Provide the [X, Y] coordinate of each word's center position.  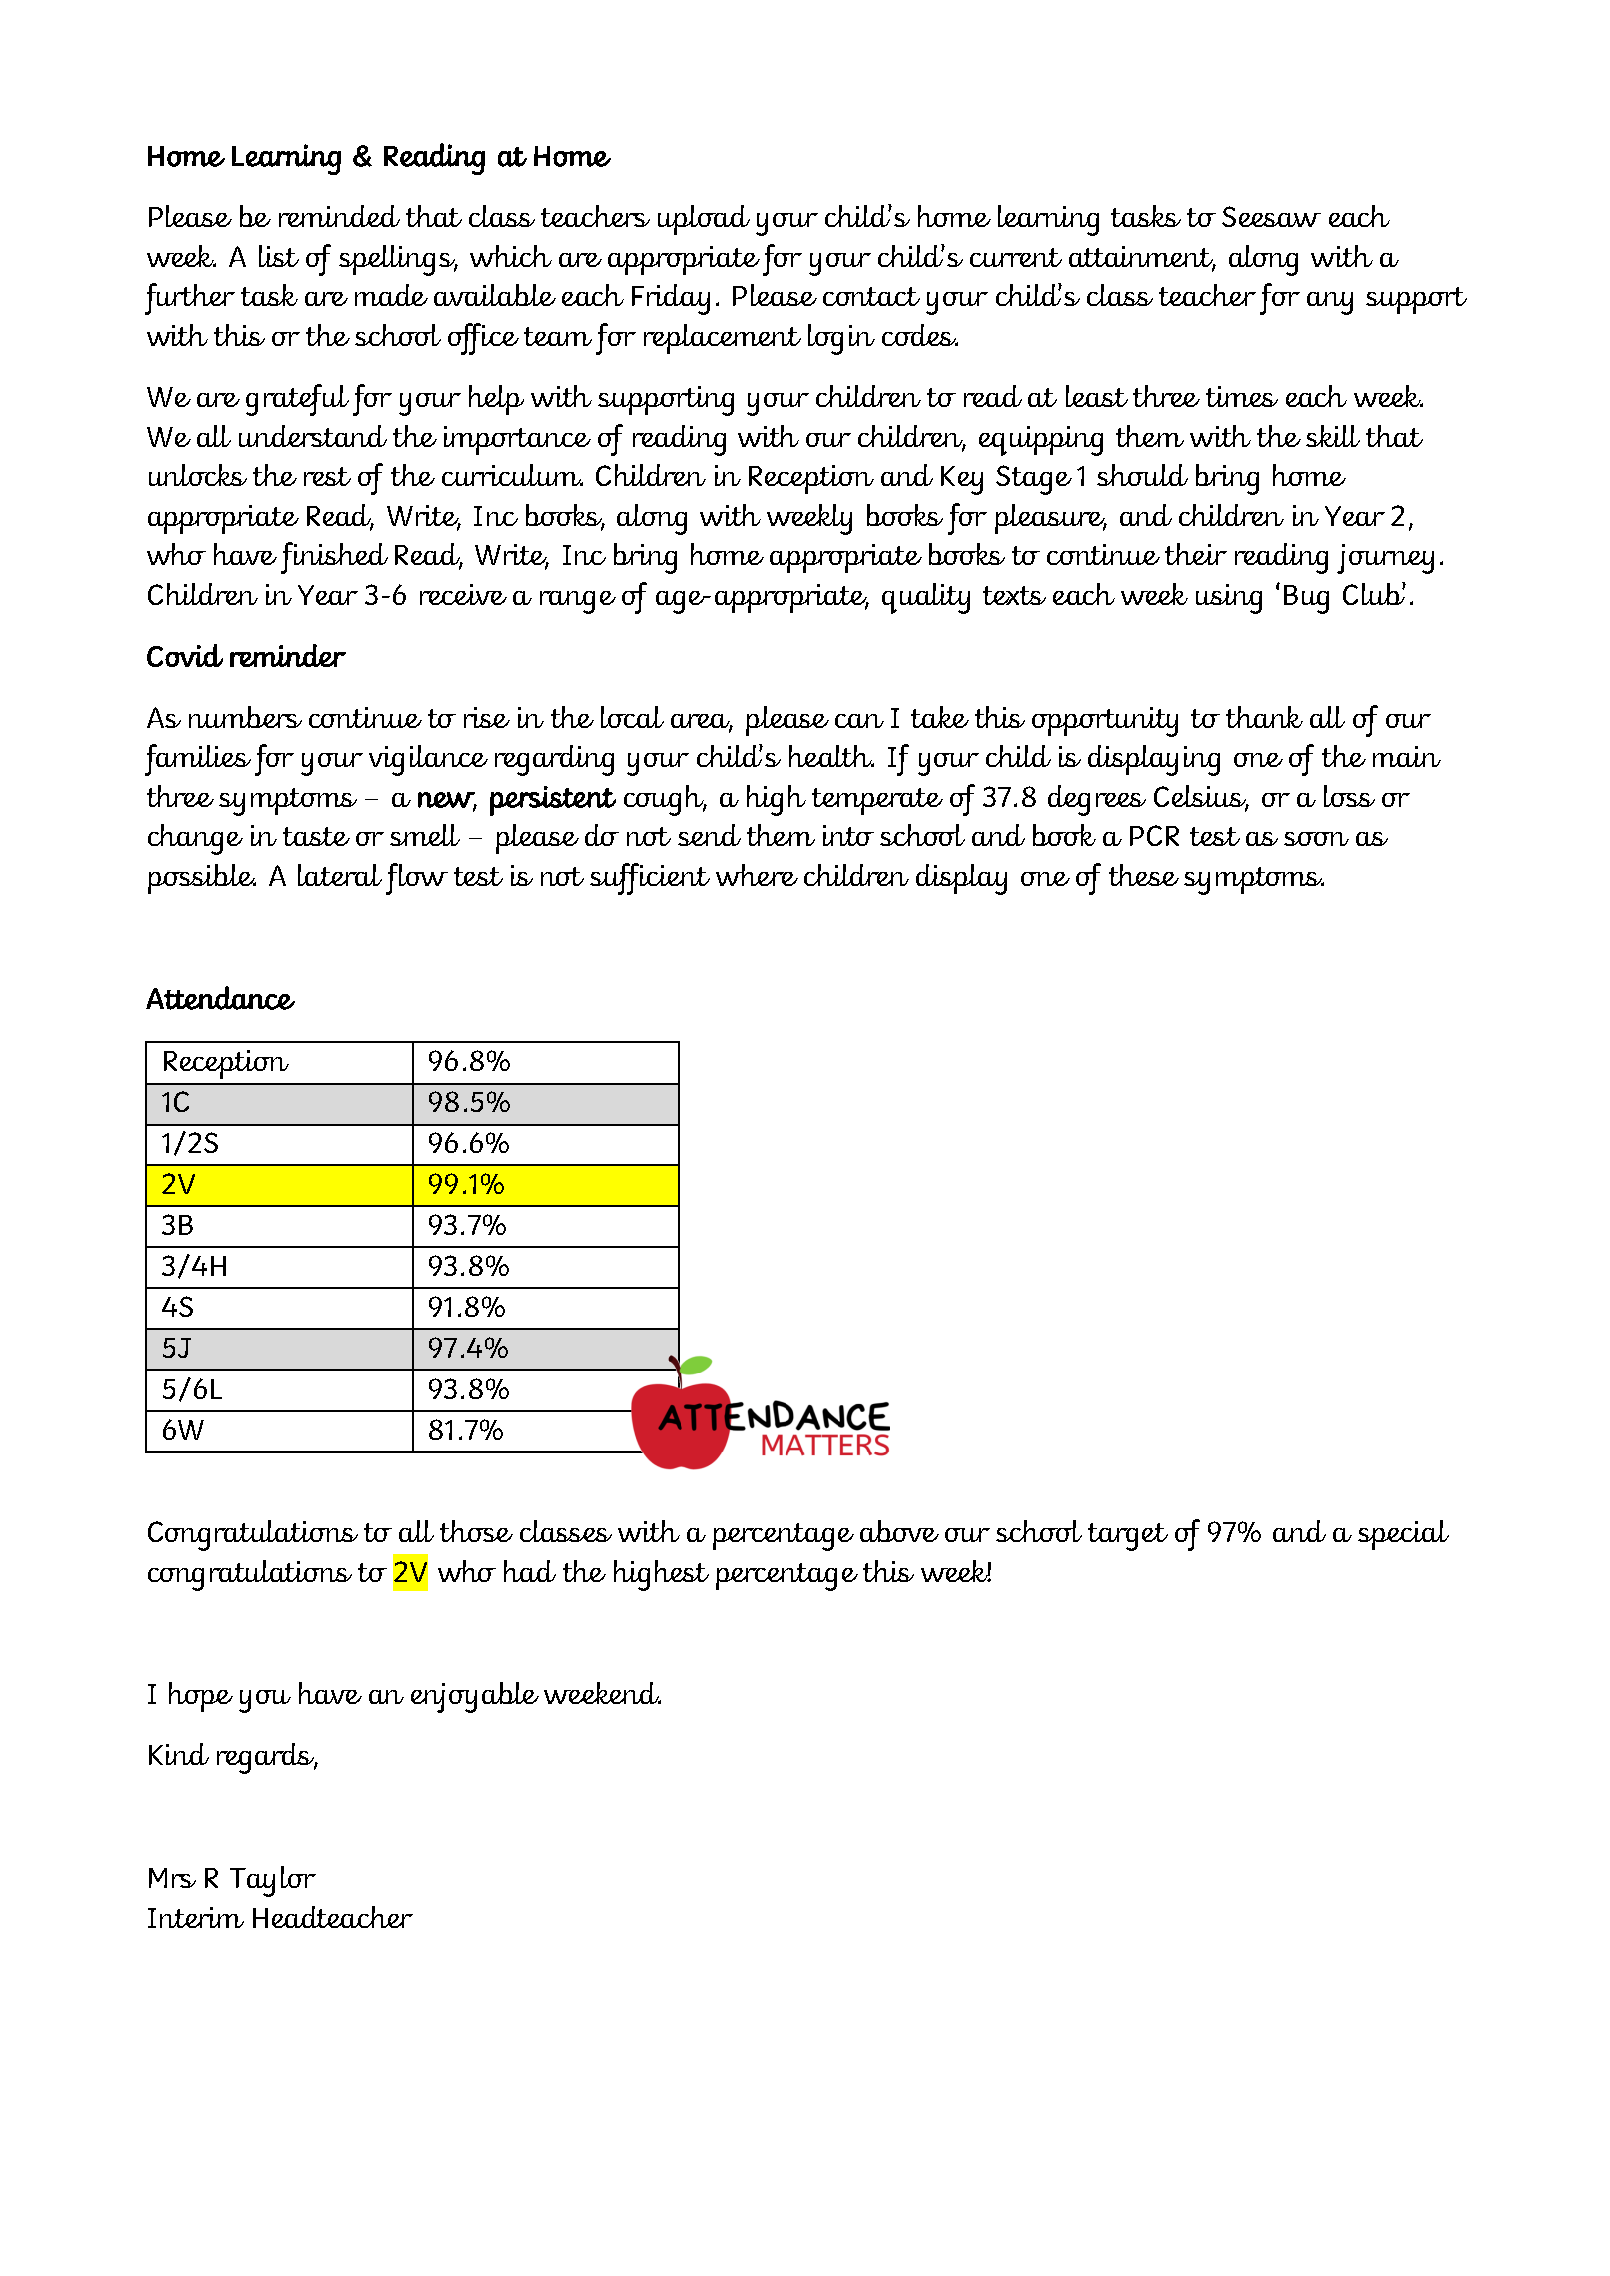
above [899, 1531]
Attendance [220, 998]
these [1144, 875]
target [1128, 1537]
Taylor [273, 1881]
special [1403, 1535]
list [279, 256]
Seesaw [1271, 216]
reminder [288, 655]
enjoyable [475, 1697]
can [859, 721]
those [476, 1531]
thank [1264, 717]
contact [871, 296]
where [757, 875]
